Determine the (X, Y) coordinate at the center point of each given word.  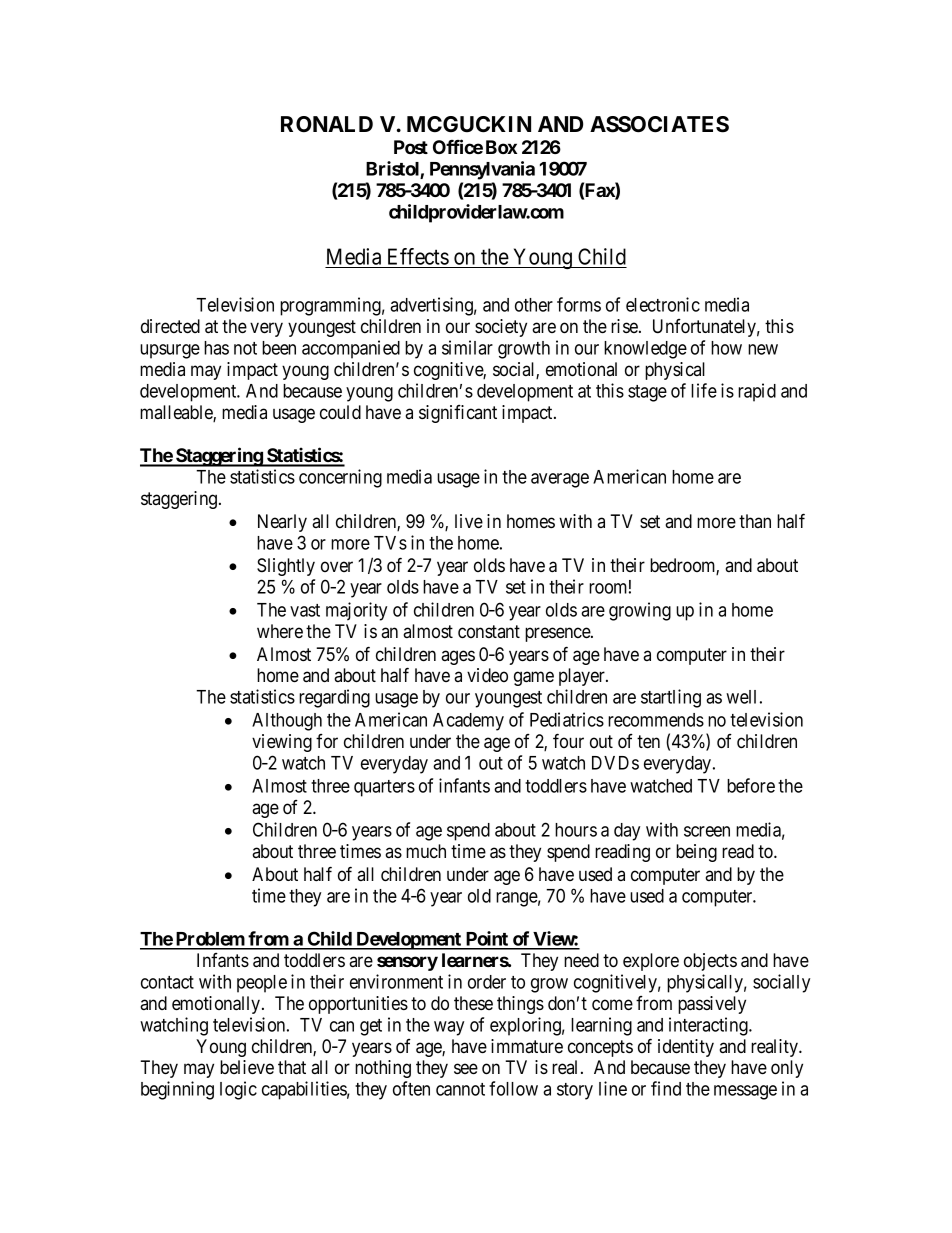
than (755, 521)
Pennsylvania (482, 170)
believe (247, 1067)
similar (467, 347)
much (426, 851)
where (280, 631)
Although (287, 722)
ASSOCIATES (659, 124)
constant (489, 631)
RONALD (327, 124)
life (704, 390)
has (216, 348)
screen (707, 831)
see (466, 1068)
